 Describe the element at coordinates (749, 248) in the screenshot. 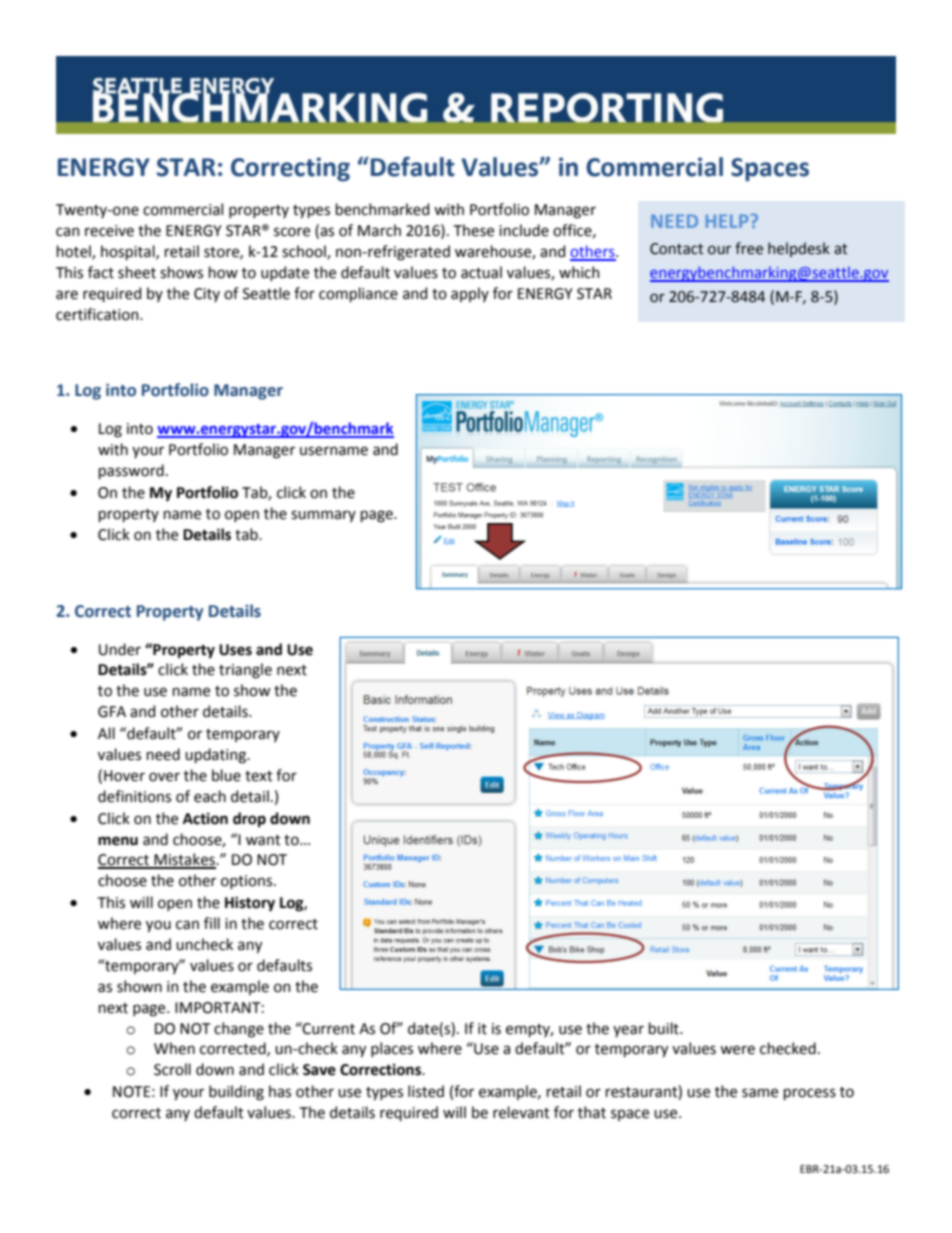

I see `free` at that location.
